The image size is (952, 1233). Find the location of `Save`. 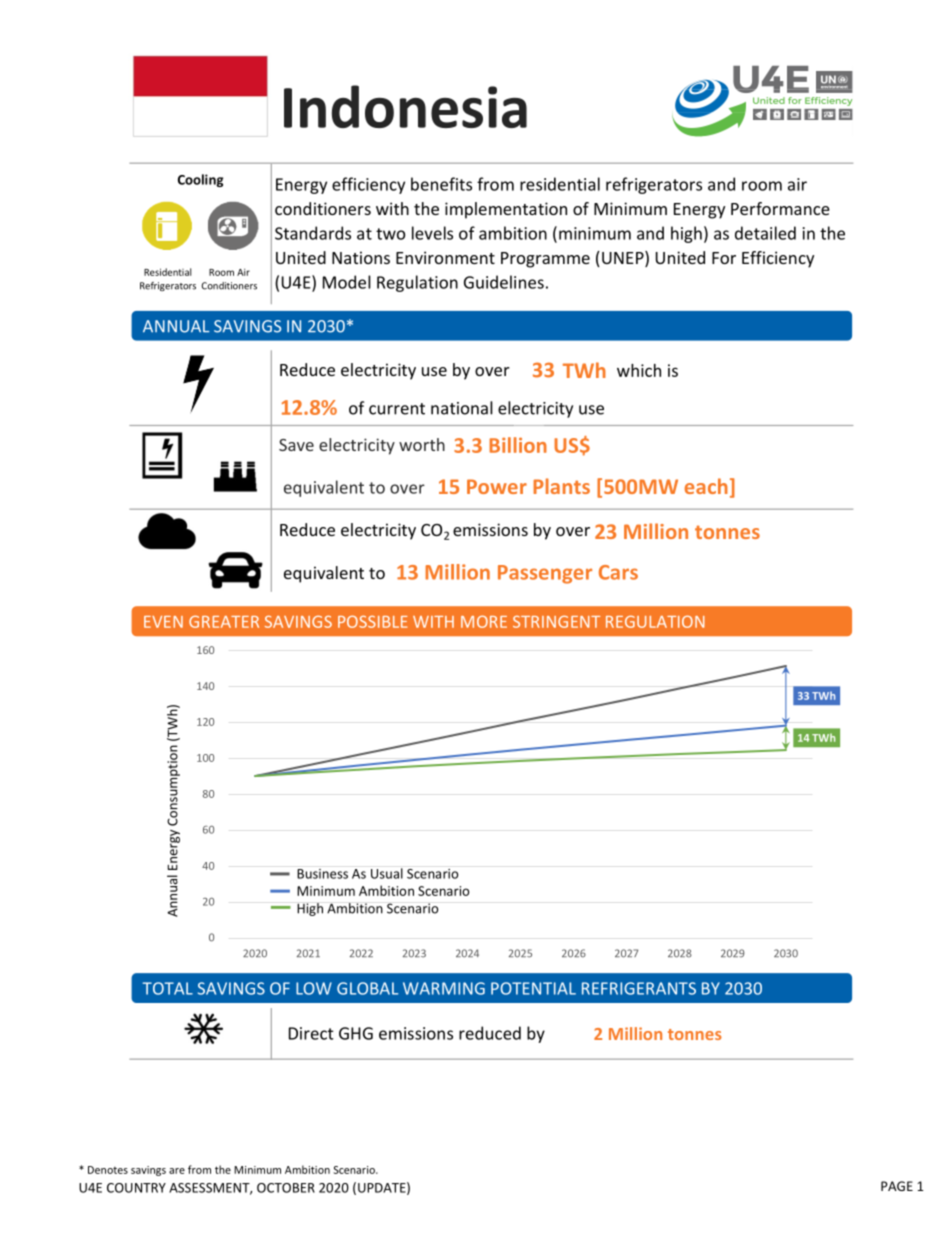

Save is located at coordinates (296, 445).
